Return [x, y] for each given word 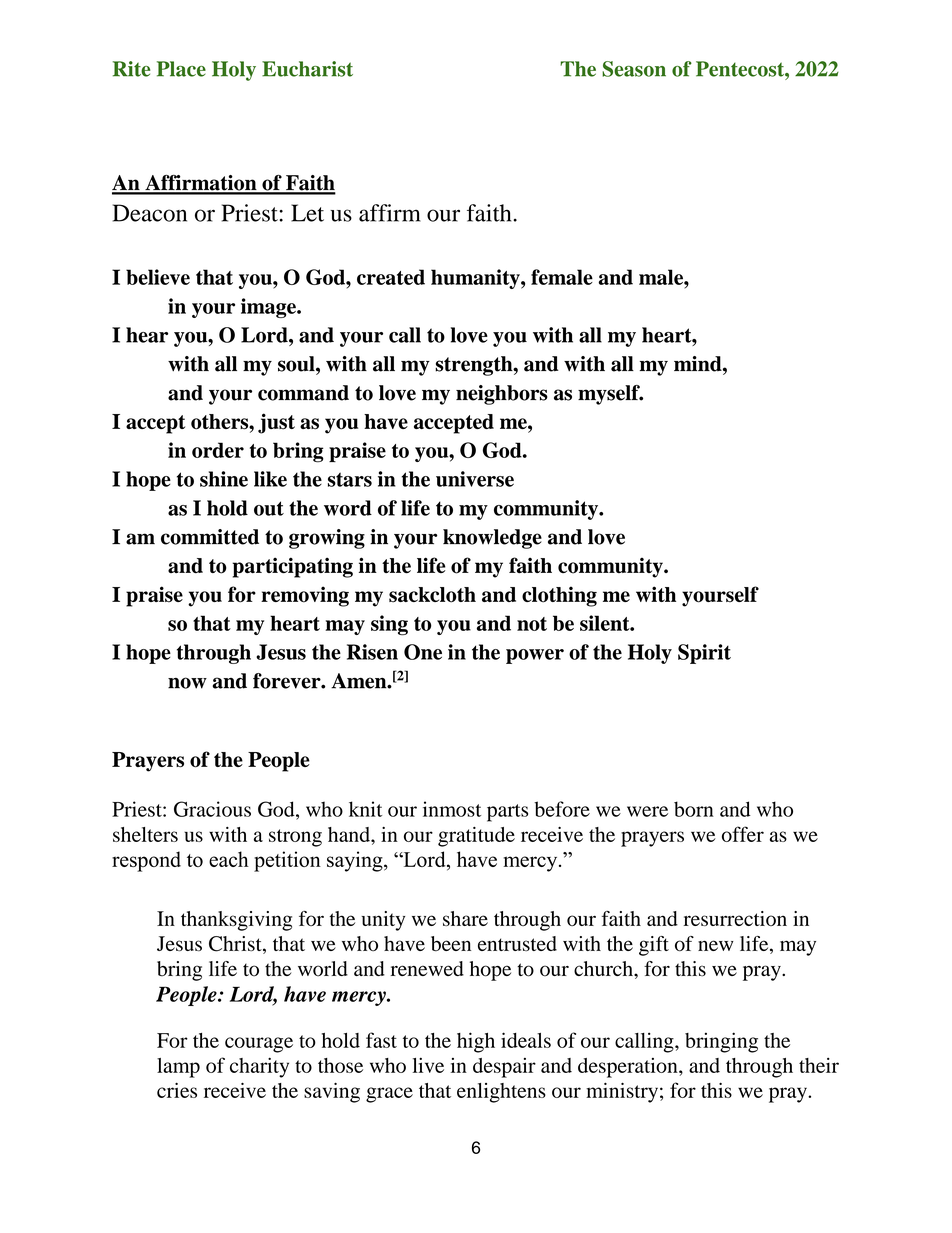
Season [634, 69]
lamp [178, 1068]
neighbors [502, 395]
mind [699, 364]
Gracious [212, 809]
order [218, 450]
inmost [452, 809]
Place [181, 69]
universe [475, 479]
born [694, 809]
